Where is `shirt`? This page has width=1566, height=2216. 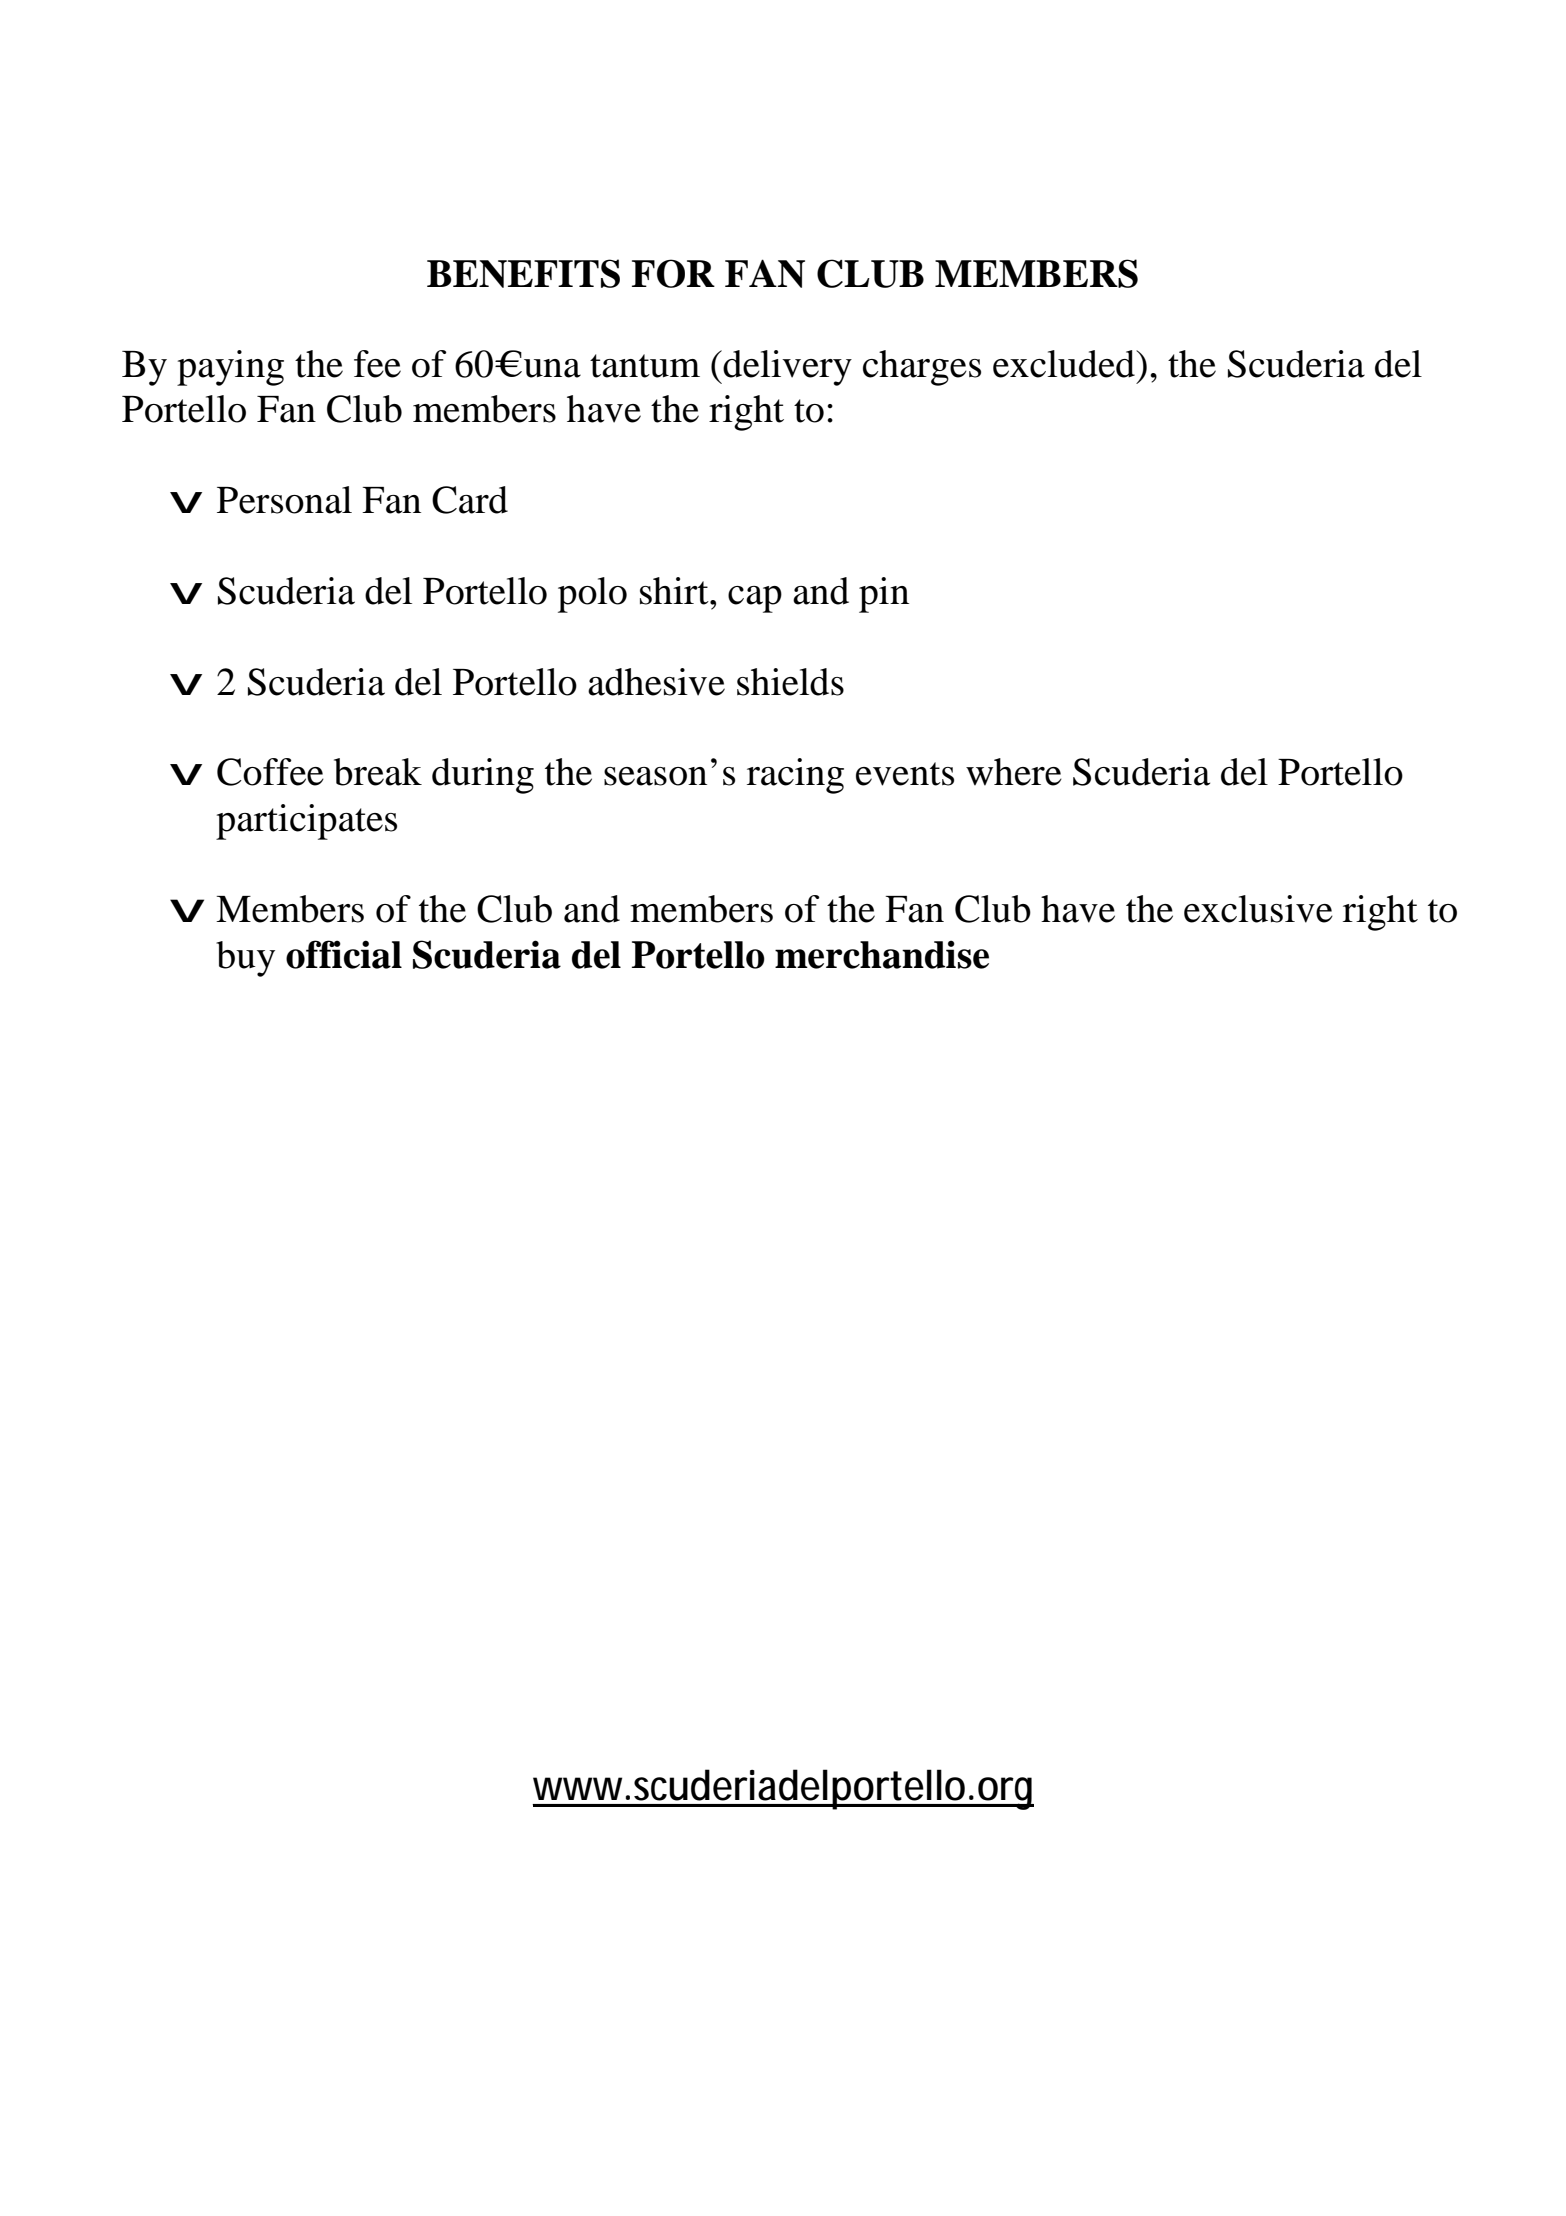
shirt is located at coordinates (675, 591).
